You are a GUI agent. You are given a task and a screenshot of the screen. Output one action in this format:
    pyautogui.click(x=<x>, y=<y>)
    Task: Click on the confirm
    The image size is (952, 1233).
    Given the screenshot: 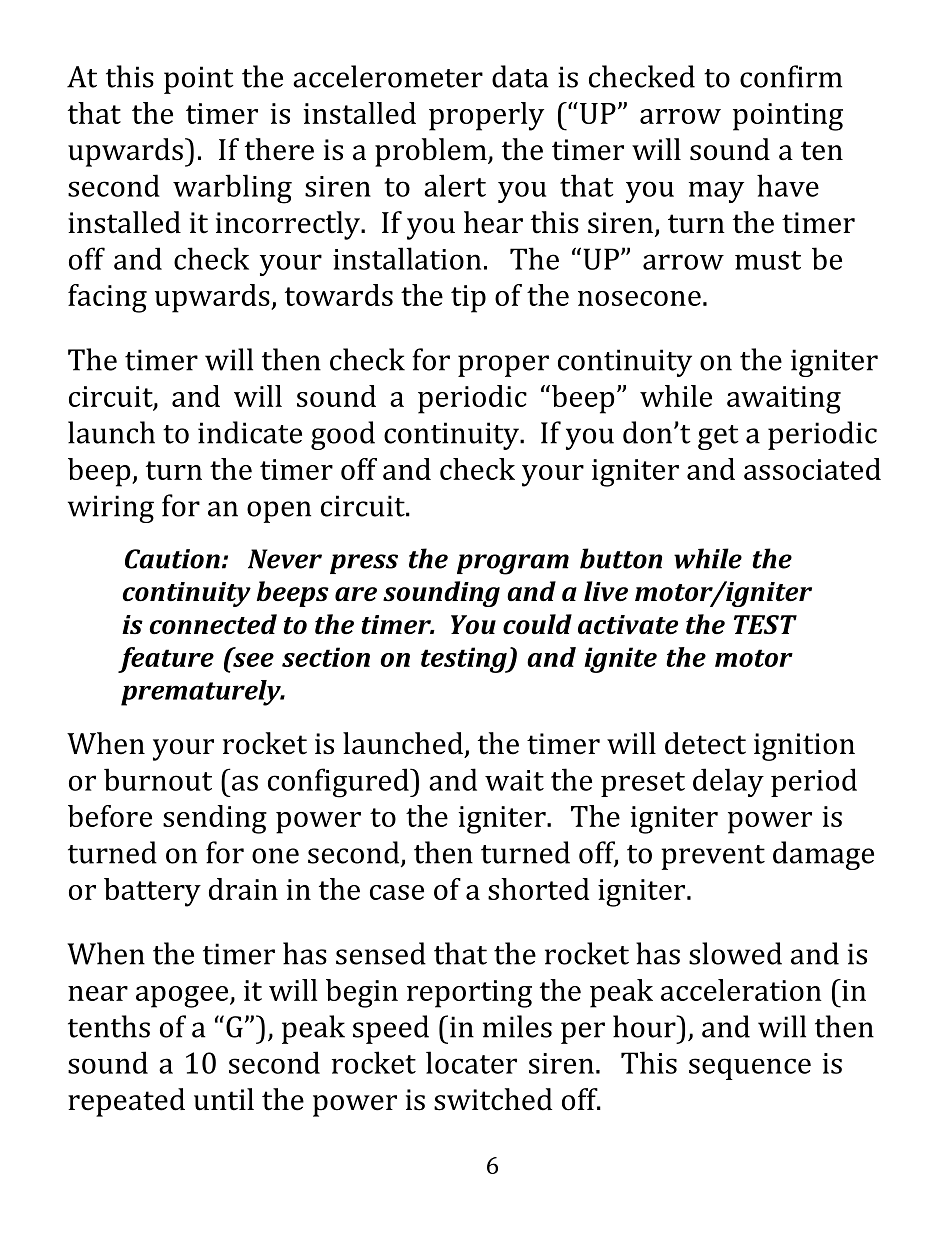 What is the action you would take?
    pyautogui.click(x=791, y=76)
